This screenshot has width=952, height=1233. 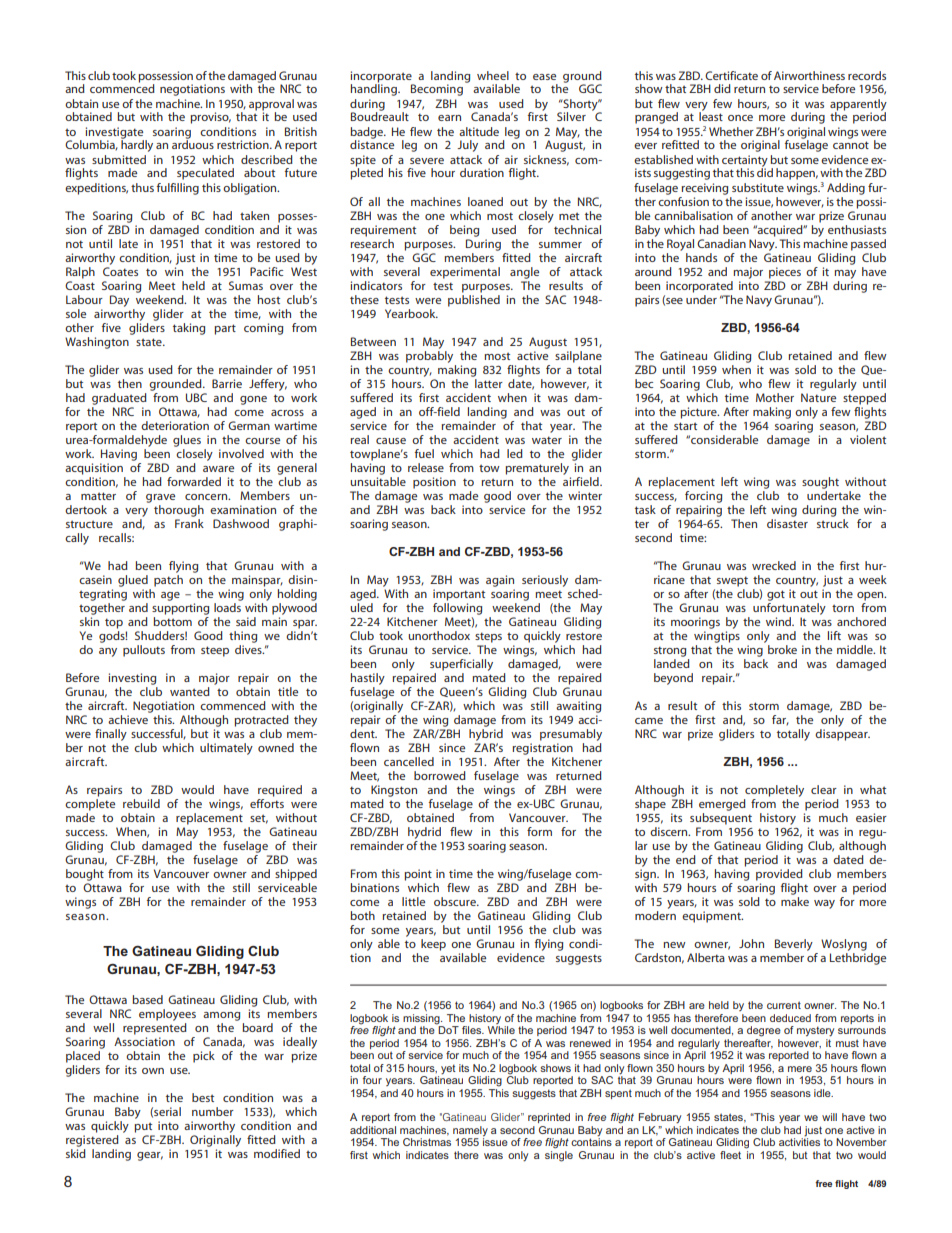 I want to click on taking, so click(x=189, y=329).
